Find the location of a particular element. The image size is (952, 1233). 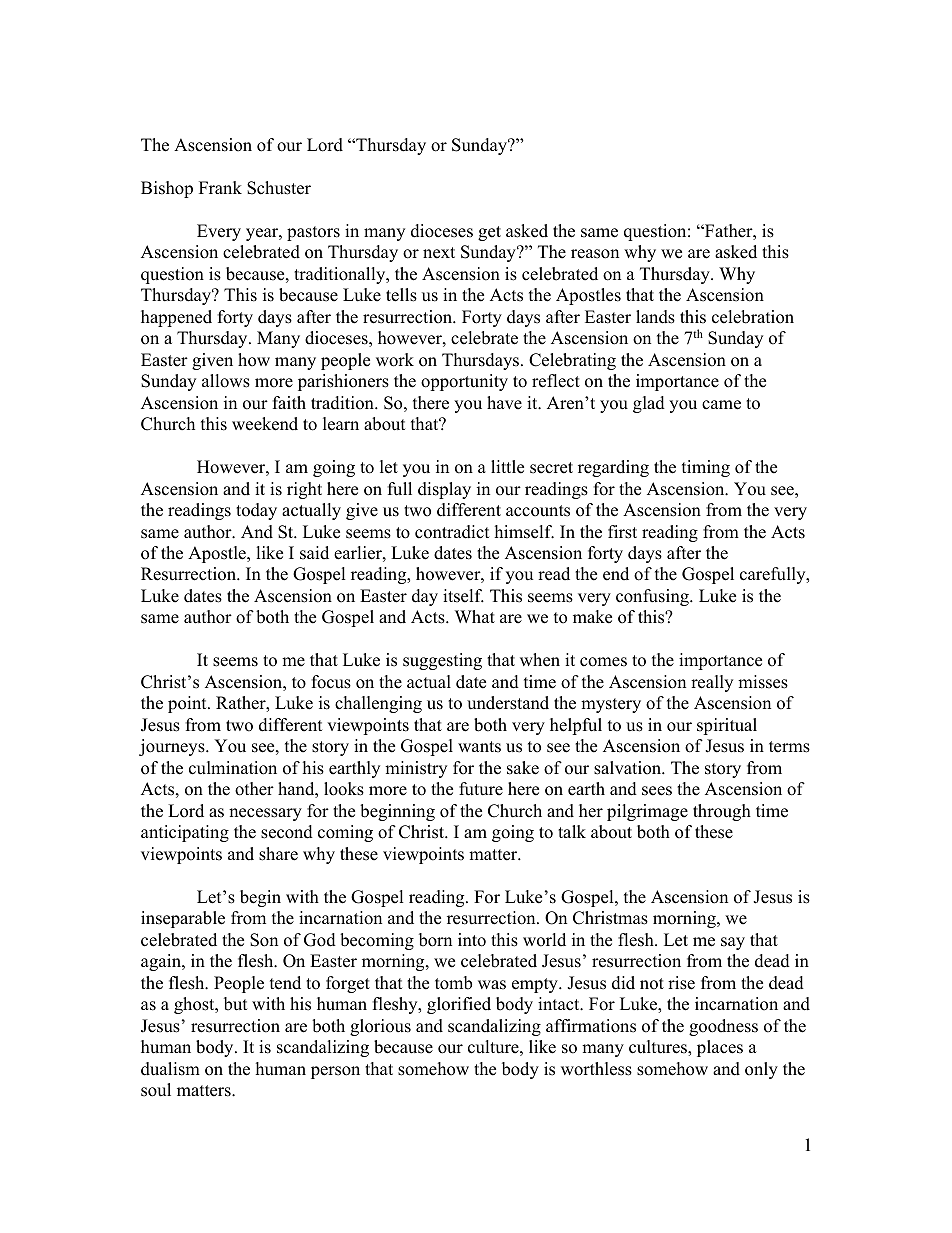

weekend is located at coordinates (265, 424).
